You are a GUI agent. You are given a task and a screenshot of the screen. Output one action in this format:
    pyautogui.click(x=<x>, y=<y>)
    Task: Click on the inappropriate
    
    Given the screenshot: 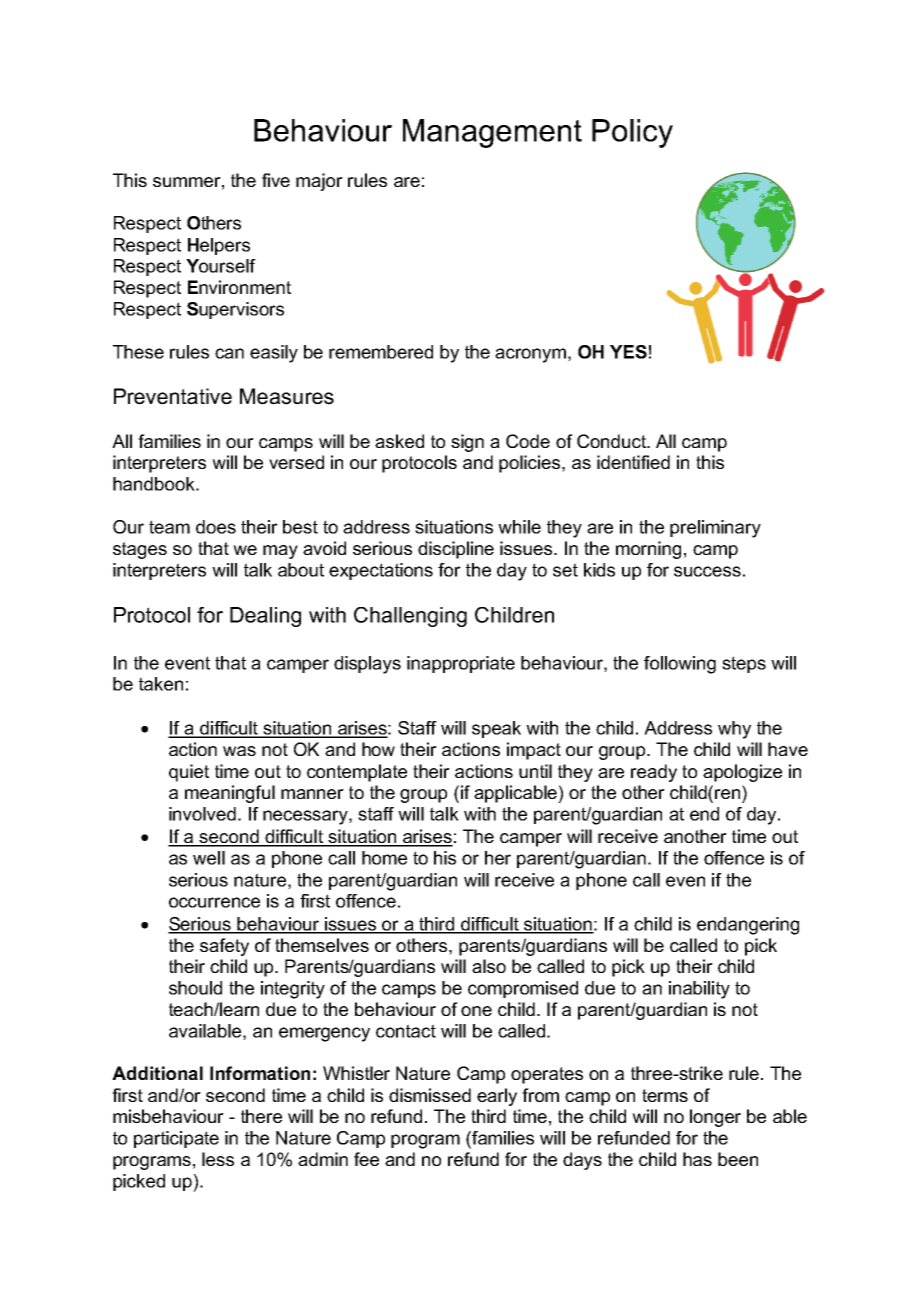 What is the action you would take?
    pyautogui.click(x=461, y=664)
